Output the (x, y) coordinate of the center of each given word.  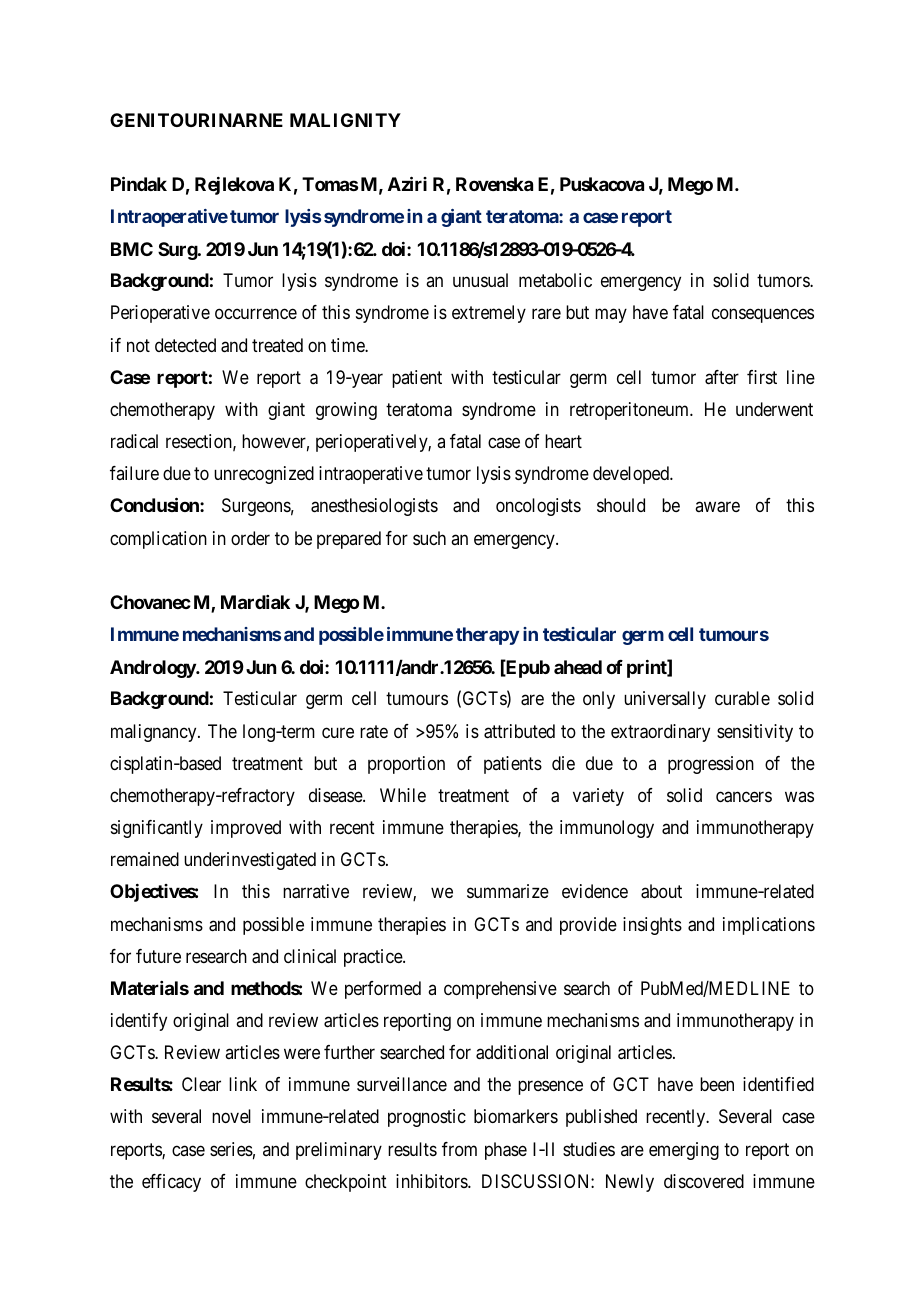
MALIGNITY (345, 120)
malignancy (155, 733)
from (459, 1149)
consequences (763, 316)
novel (231, 1116)
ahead (578, 667)
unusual (480, 280)
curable (742, 698)
